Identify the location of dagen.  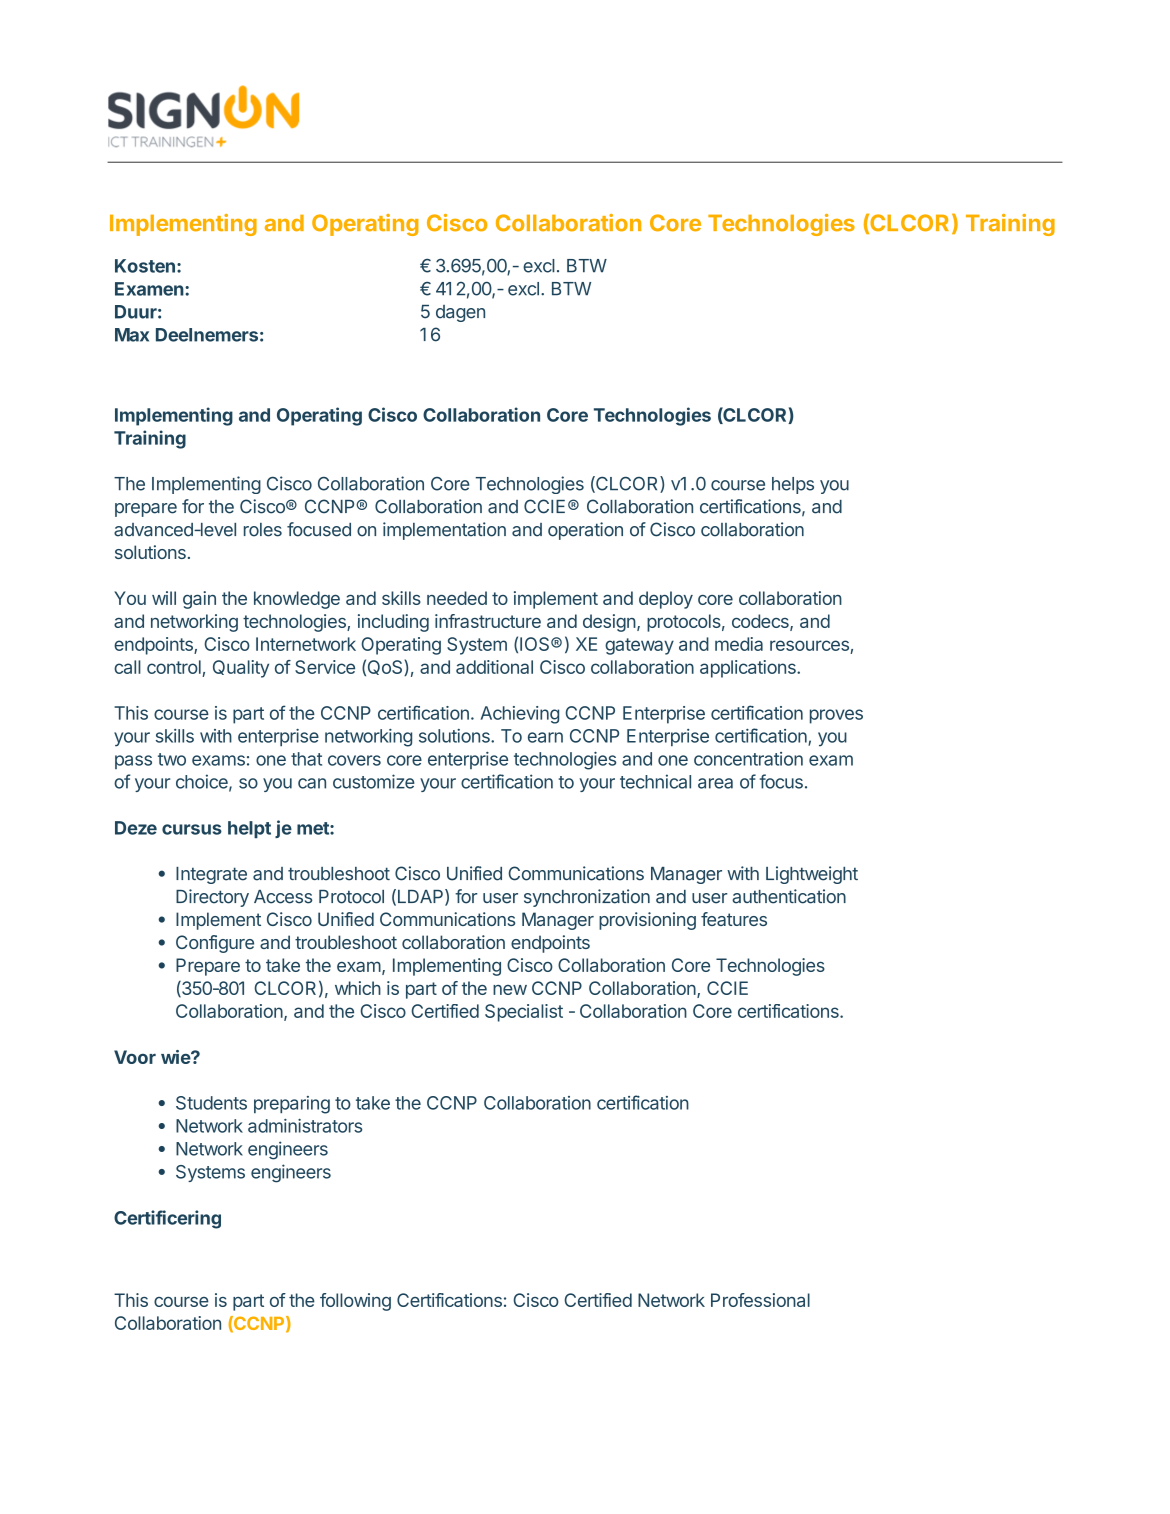
(460, 313).
